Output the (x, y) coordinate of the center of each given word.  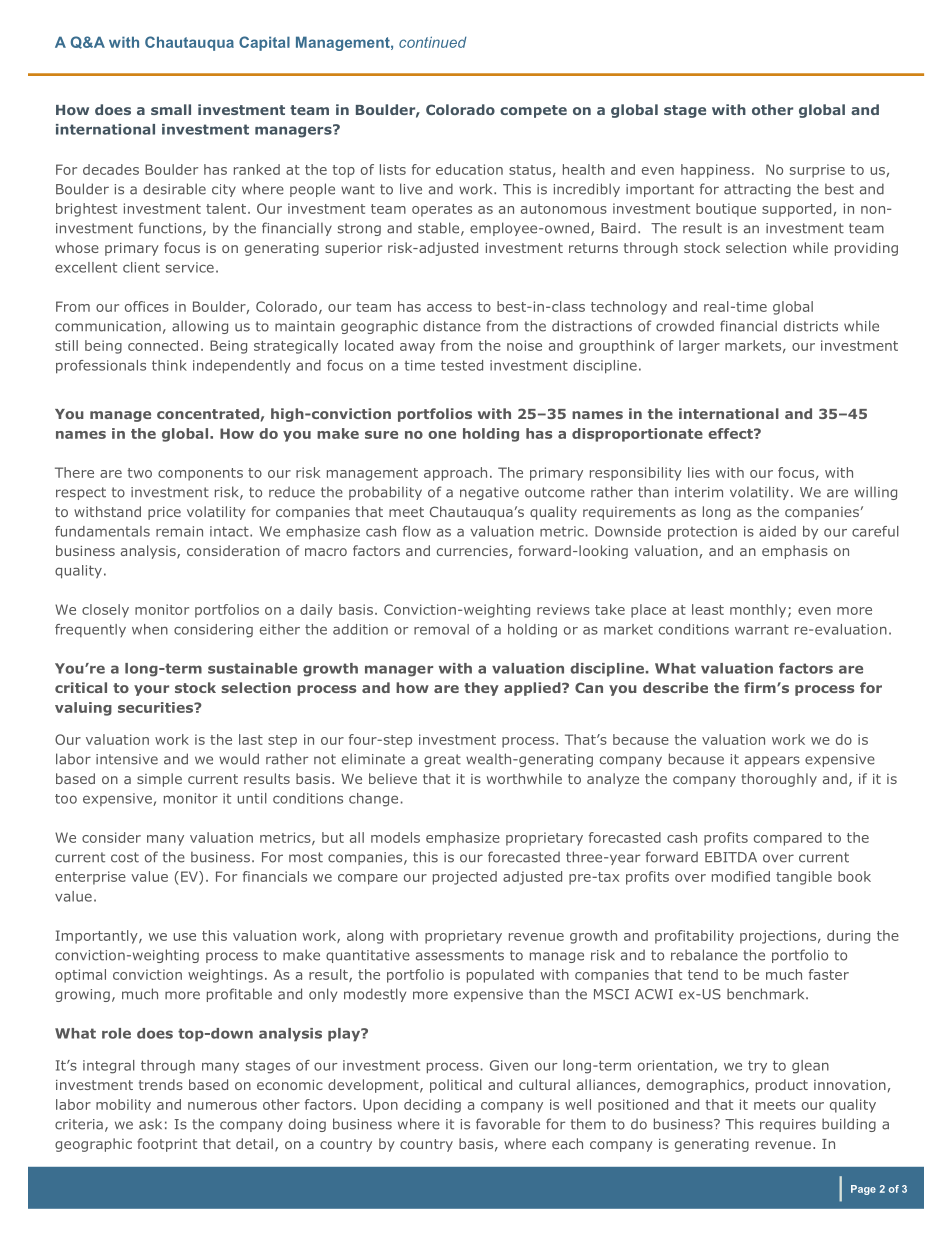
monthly (759, 611)
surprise (817, 171)
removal (441, 629)
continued (433, 42)
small (171, 109)
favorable (508, 1124)
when (150, 629)
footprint (167, 1145)
